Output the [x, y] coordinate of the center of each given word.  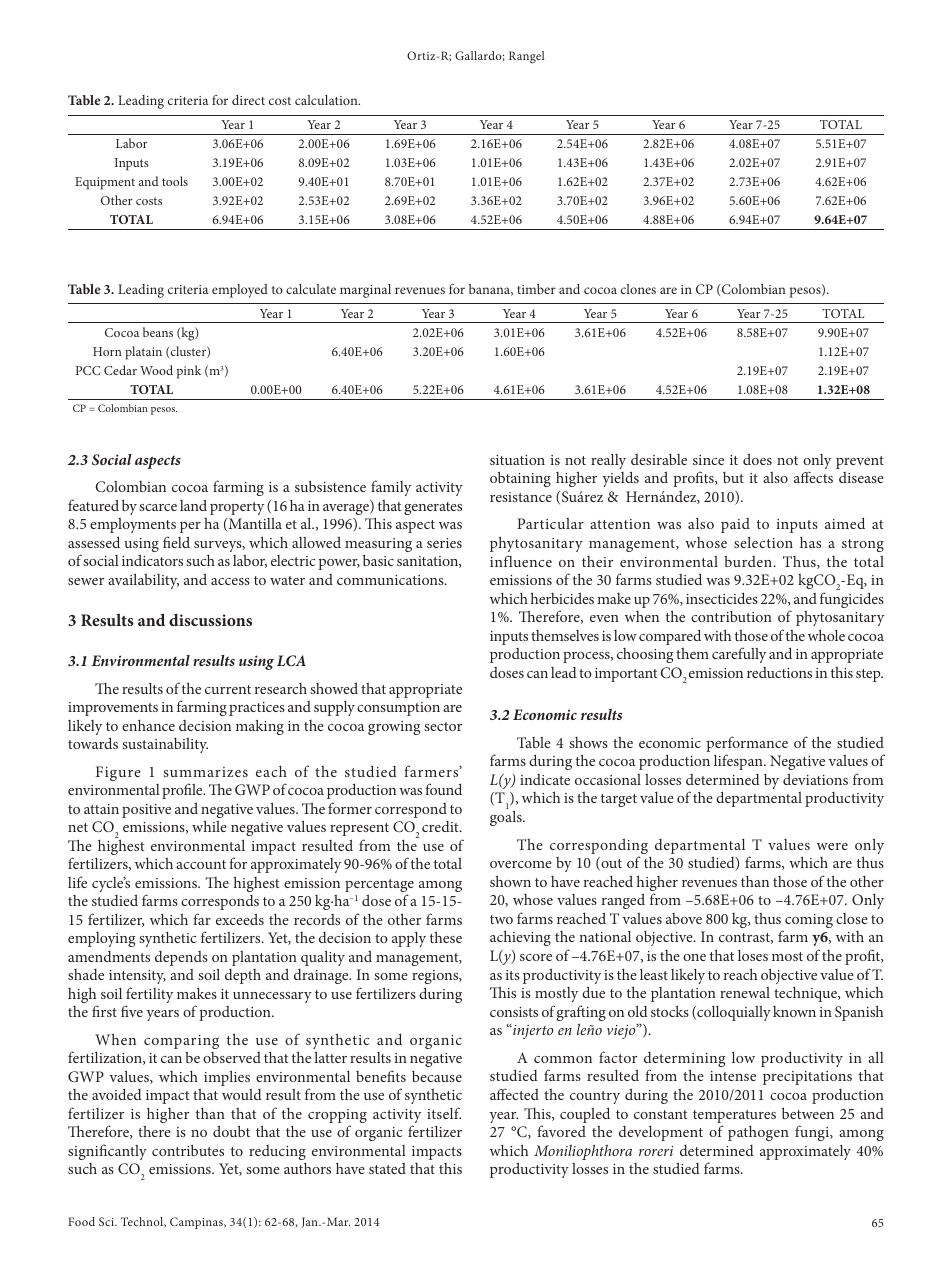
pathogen [758, 1133]
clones [638, 289]
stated [387, 1168]
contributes [188, 1150]
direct [248, 100]
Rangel [527, 57]
